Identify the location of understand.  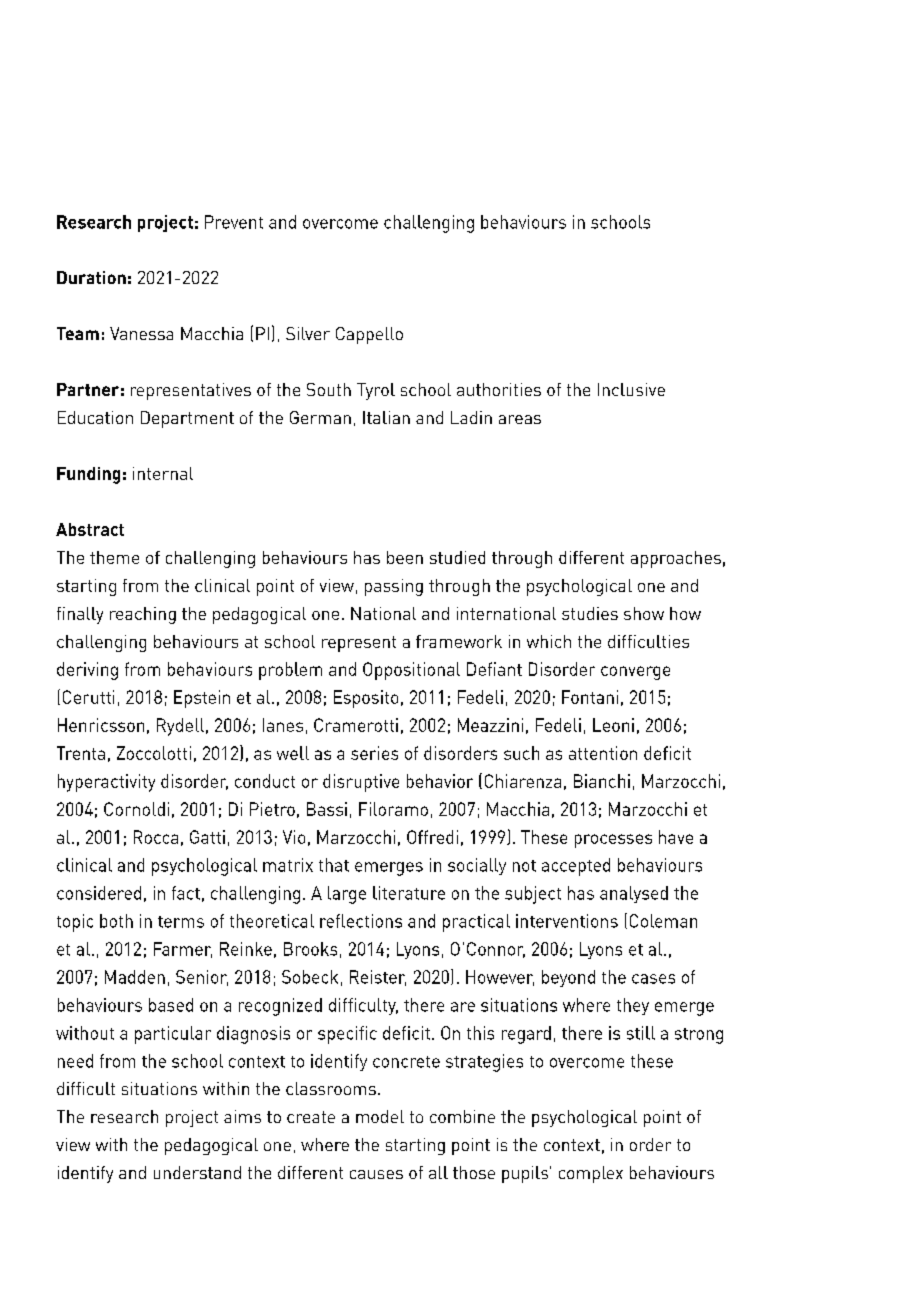
(197, 1172).
